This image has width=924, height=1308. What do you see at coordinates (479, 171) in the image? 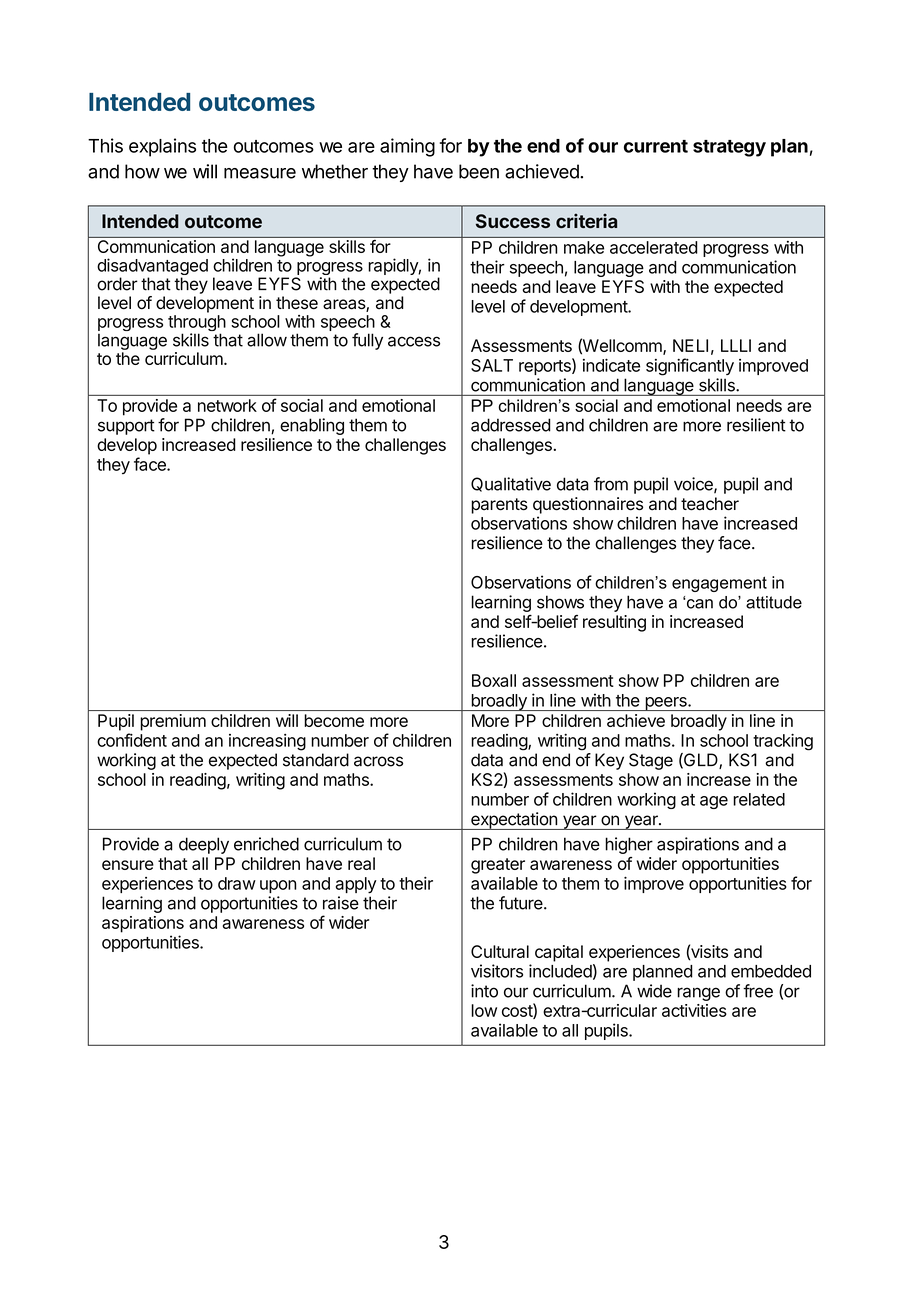
I see `been` at bounding box center [479, 171].
